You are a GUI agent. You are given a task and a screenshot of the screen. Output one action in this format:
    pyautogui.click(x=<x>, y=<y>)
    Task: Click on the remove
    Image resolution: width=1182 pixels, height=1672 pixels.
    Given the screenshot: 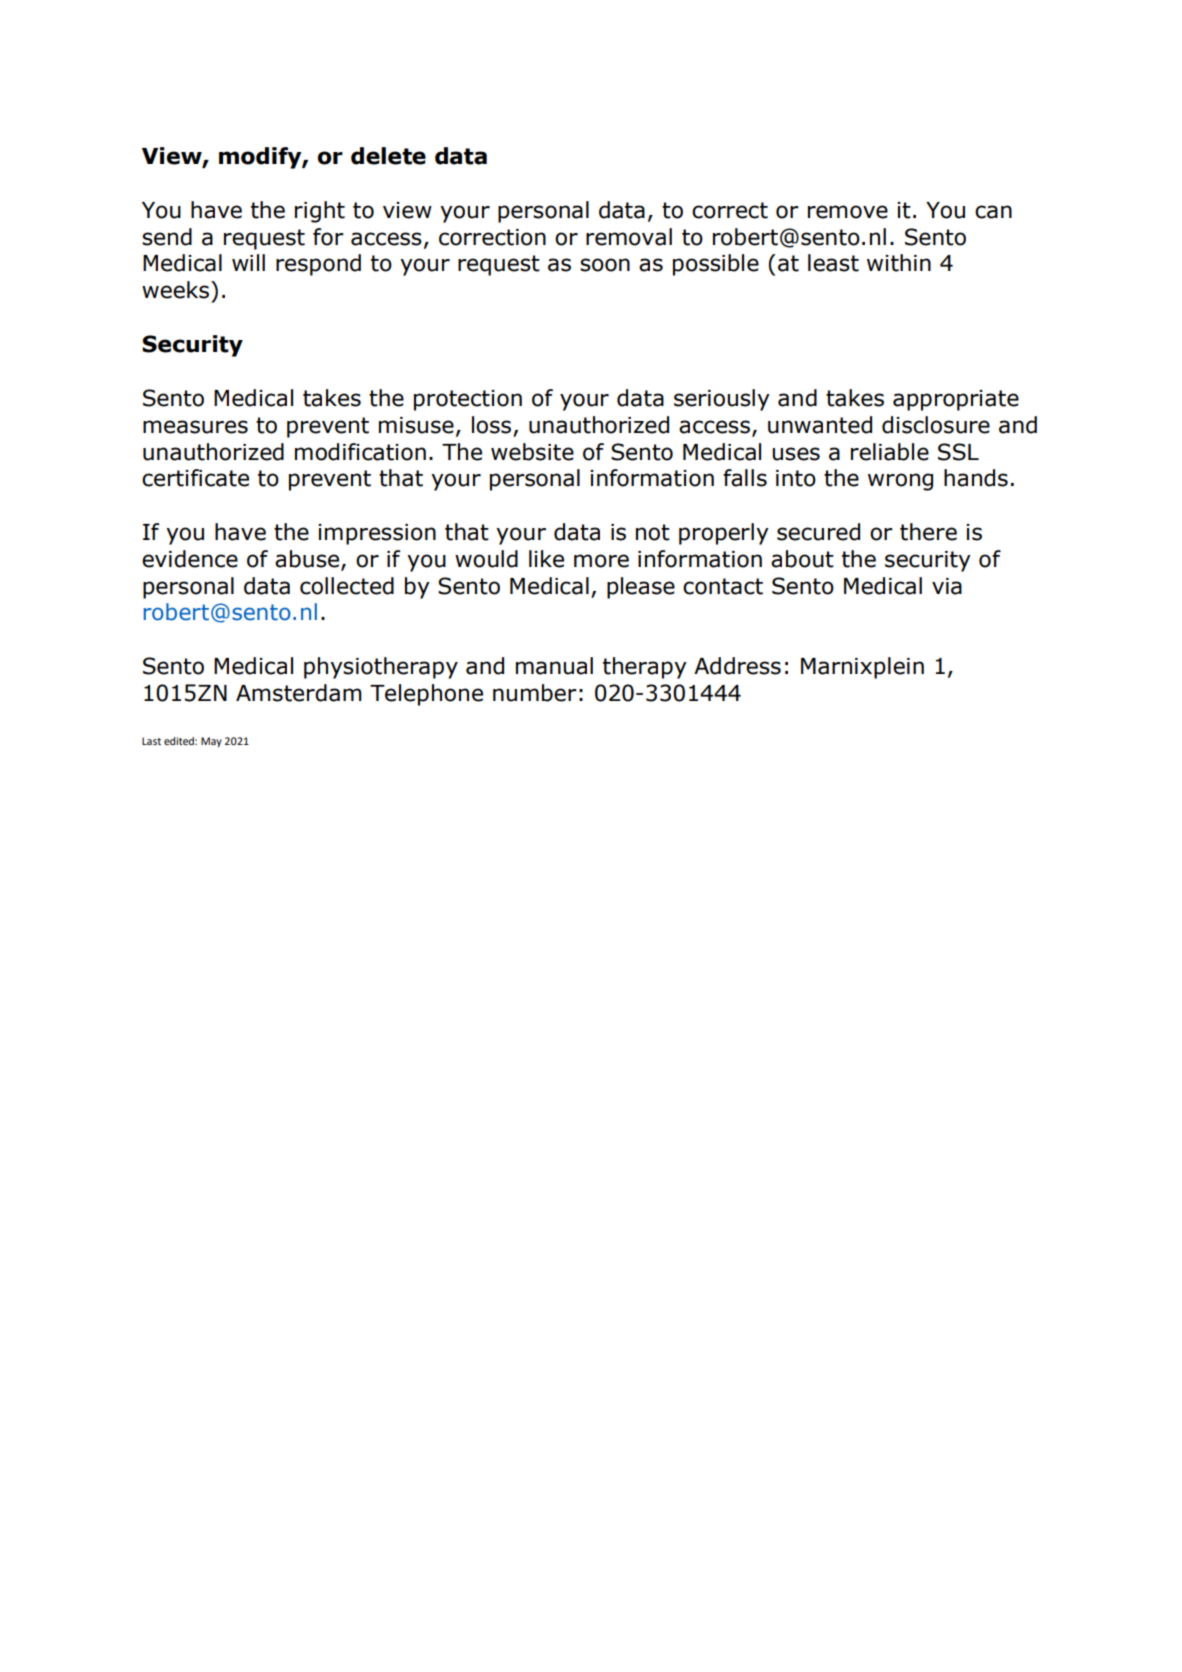 What is the action you would take?
    pyautogui.click(x=848, y=212)
